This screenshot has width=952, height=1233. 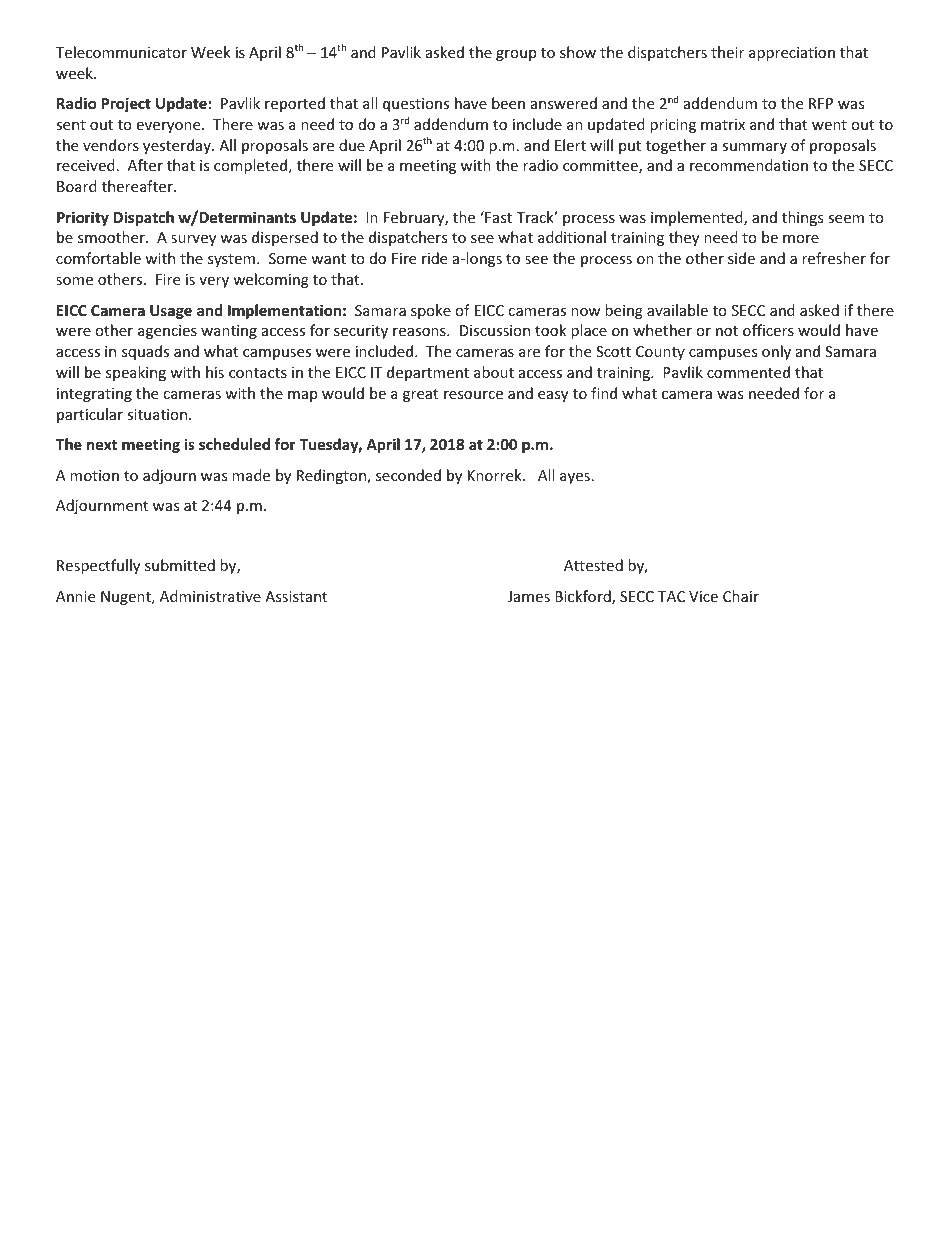 What do you see at coordinates (126, 104) in the screenshot?
I see `Project` at bounding box center [126, 104].
